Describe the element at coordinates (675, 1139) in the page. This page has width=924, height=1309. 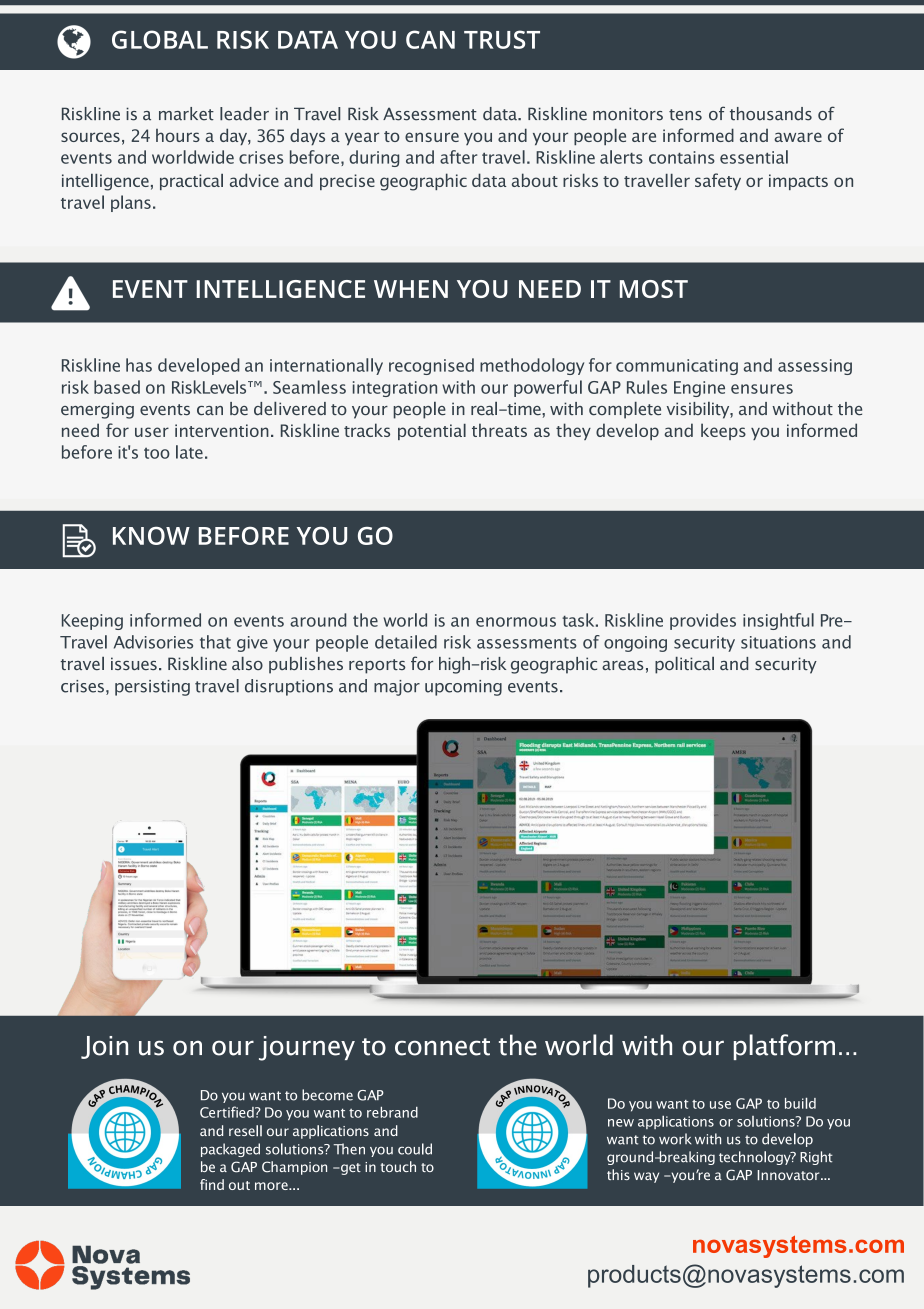
I see `work` at that location.
